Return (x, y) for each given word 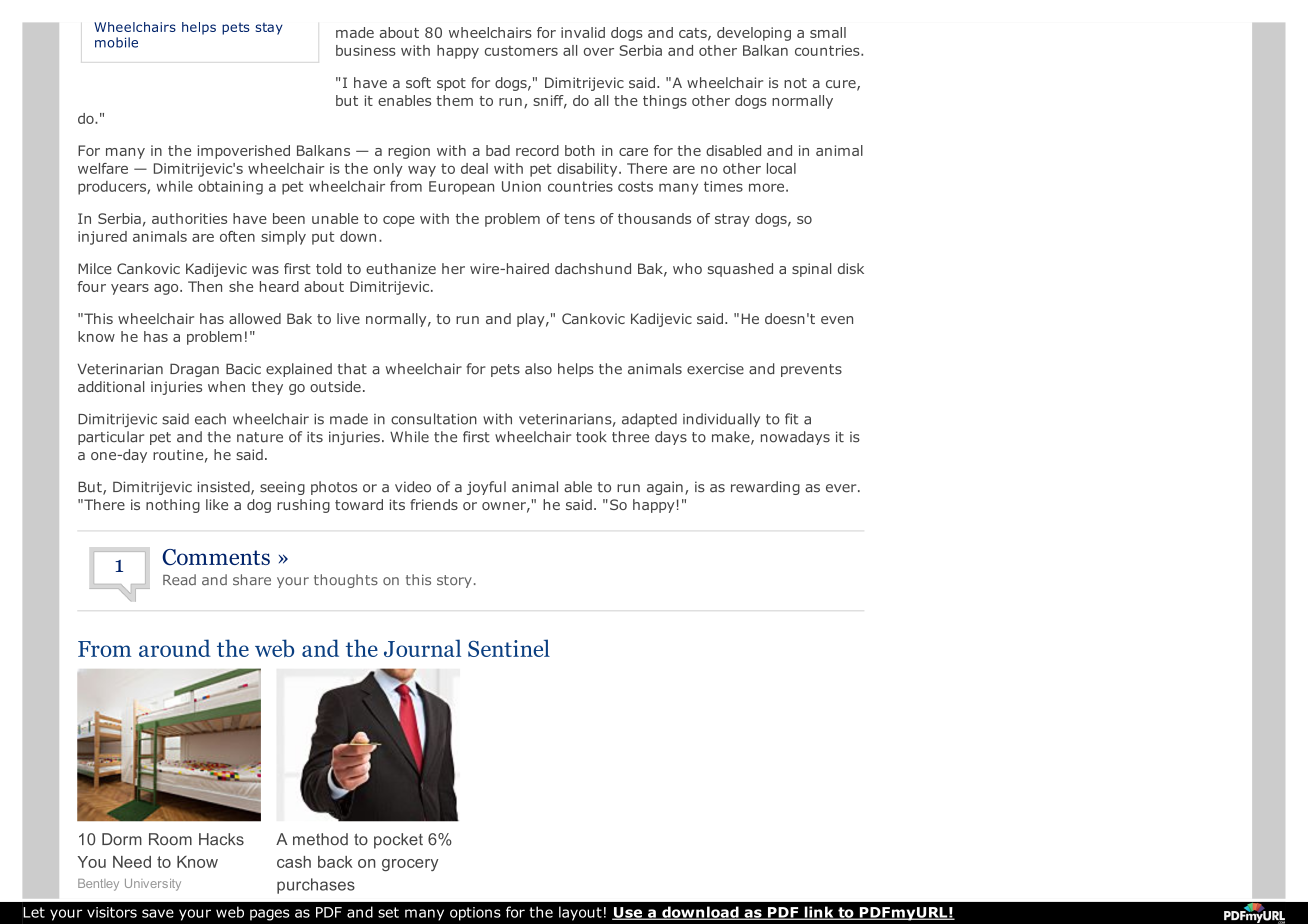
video (413, 487)
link (819, 913)
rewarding (765, 488)
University (153, 885)
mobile (116, 42)
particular (111, 438)
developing (754, 34)
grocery (410, 865)
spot (451, 84)
